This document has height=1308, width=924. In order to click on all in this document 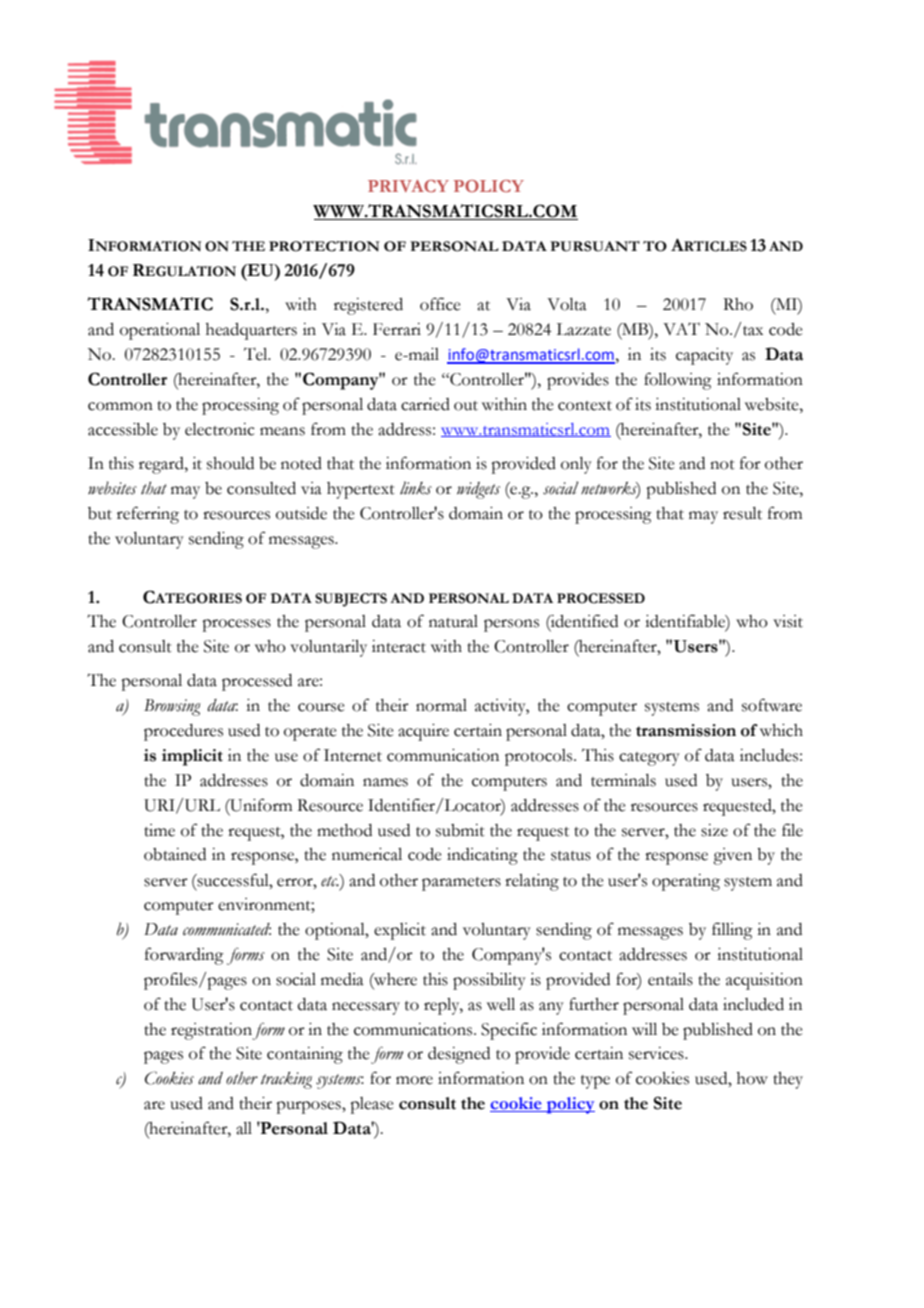, I will do `click(244, 1128)`.
